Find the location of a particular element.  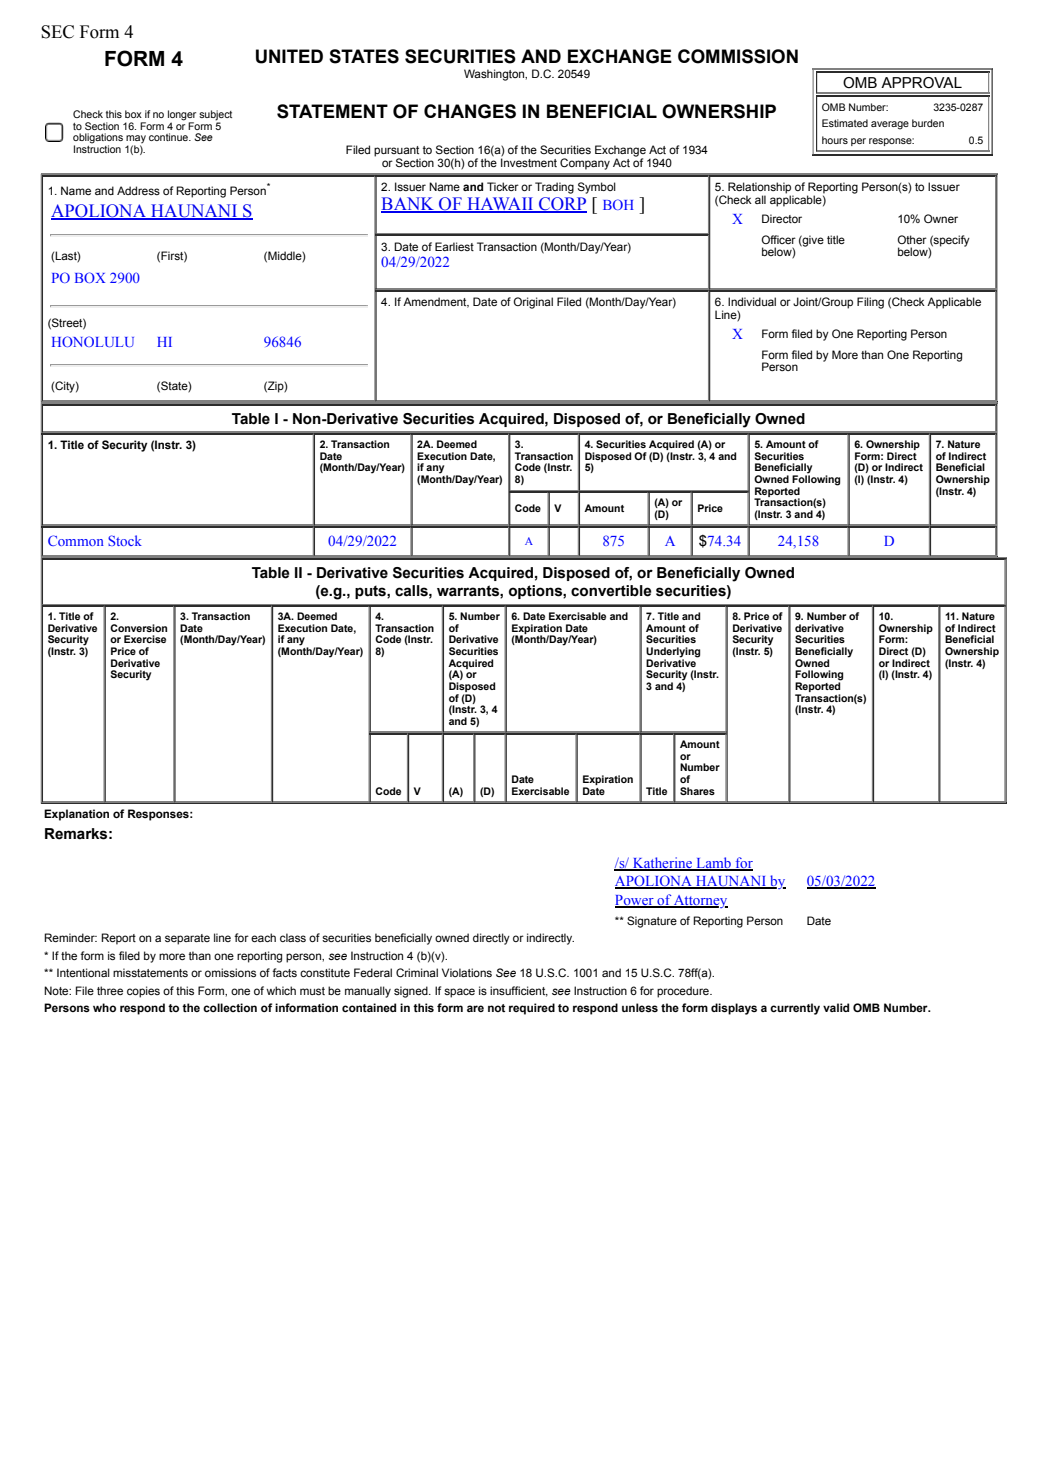

longer is located at coordinates (182, 116).
